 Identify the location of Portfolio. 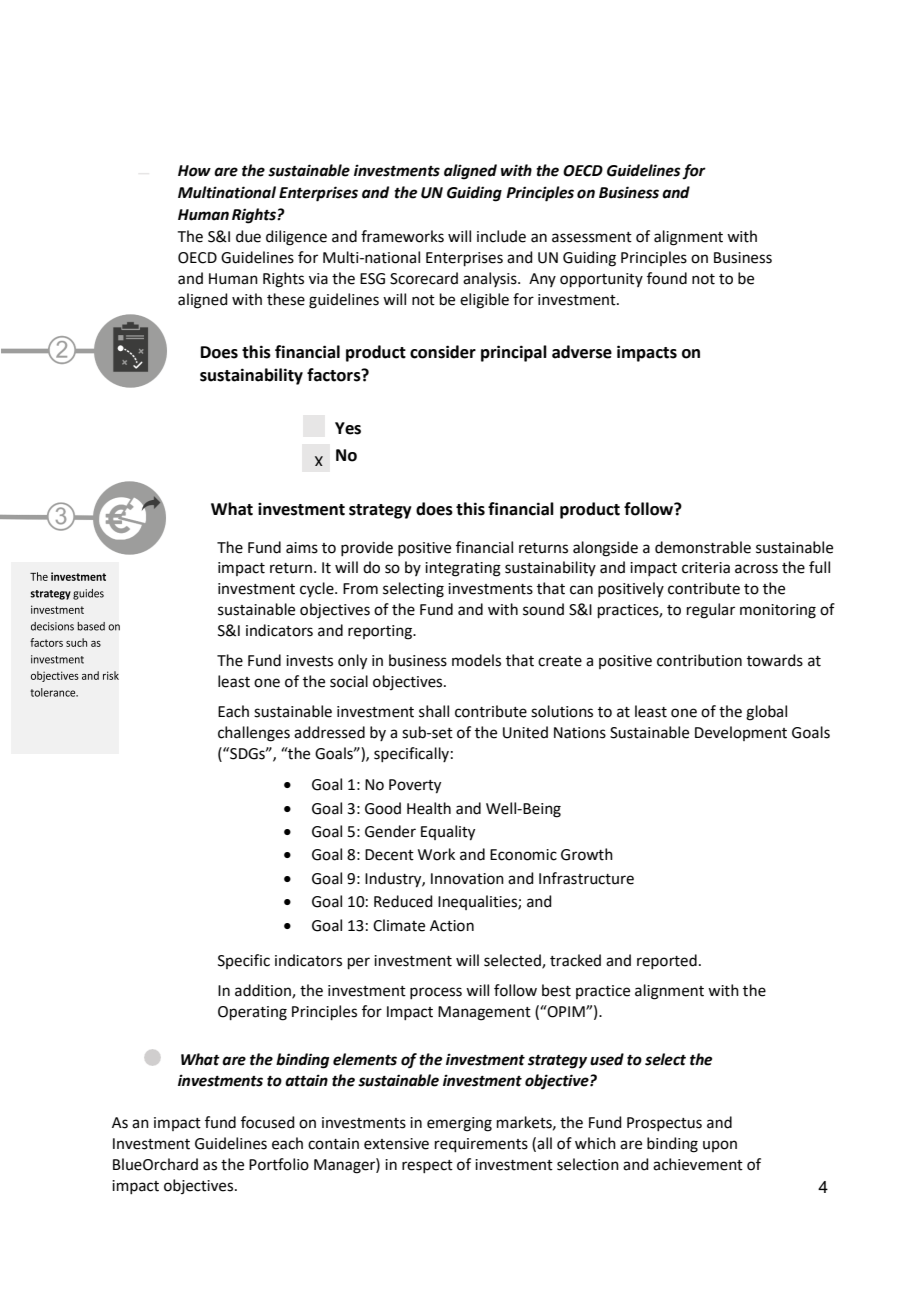
(279, 1164).
